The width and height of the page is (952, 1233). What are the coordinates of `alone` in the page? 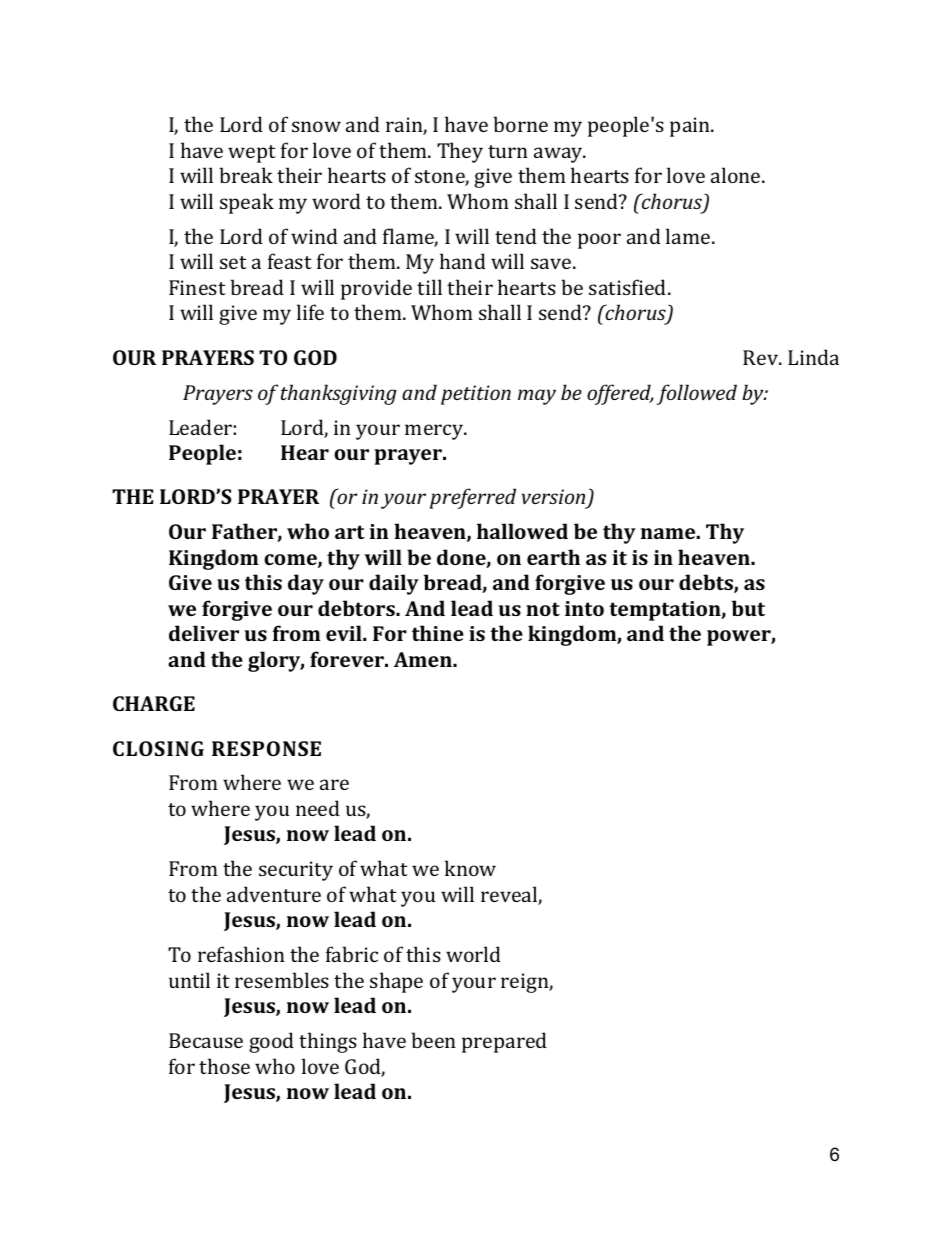 It's located at (737, 175).
